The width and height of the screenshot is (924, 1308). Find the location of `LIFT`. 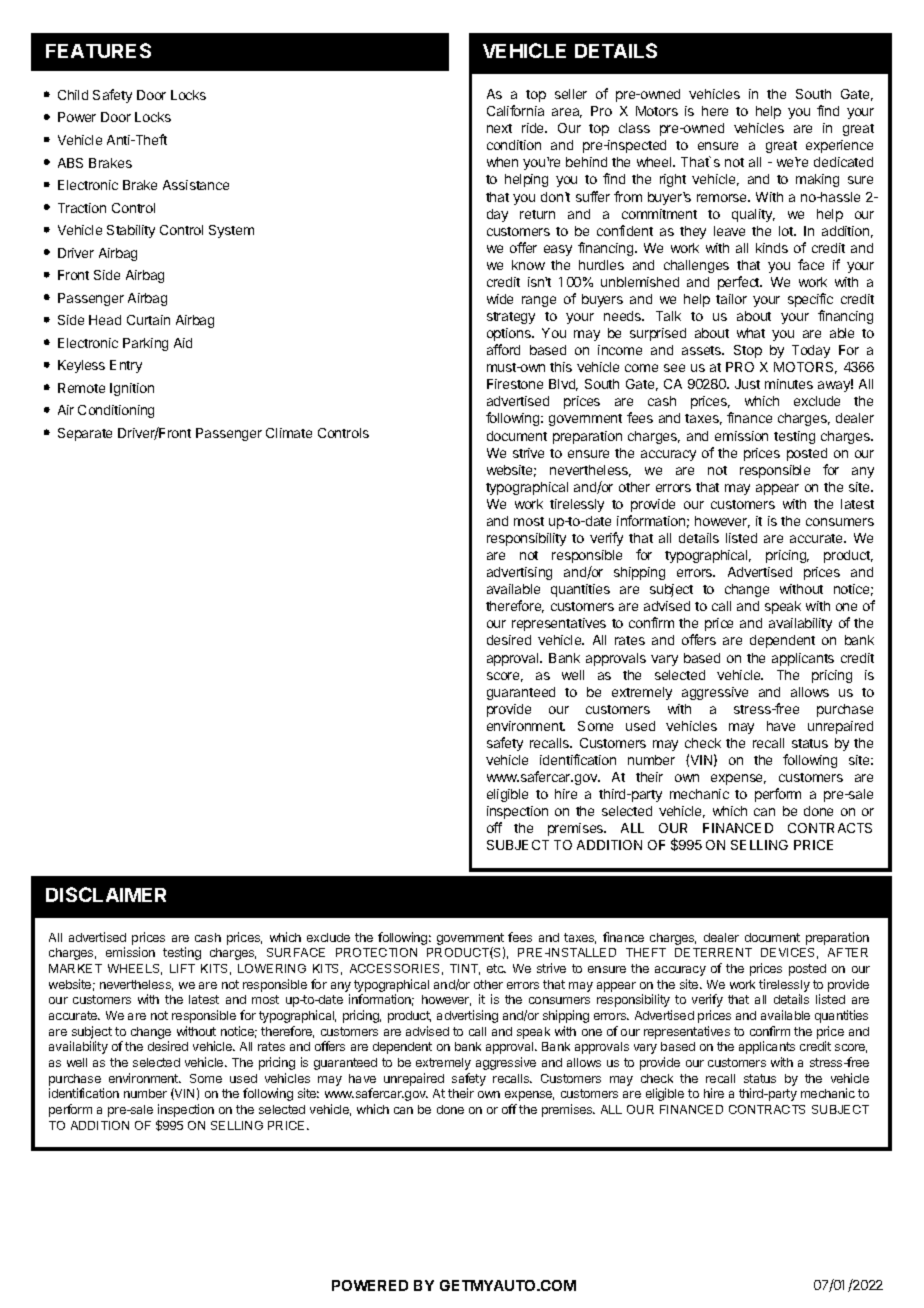

LIFT is located at coordinates (182, 968).
